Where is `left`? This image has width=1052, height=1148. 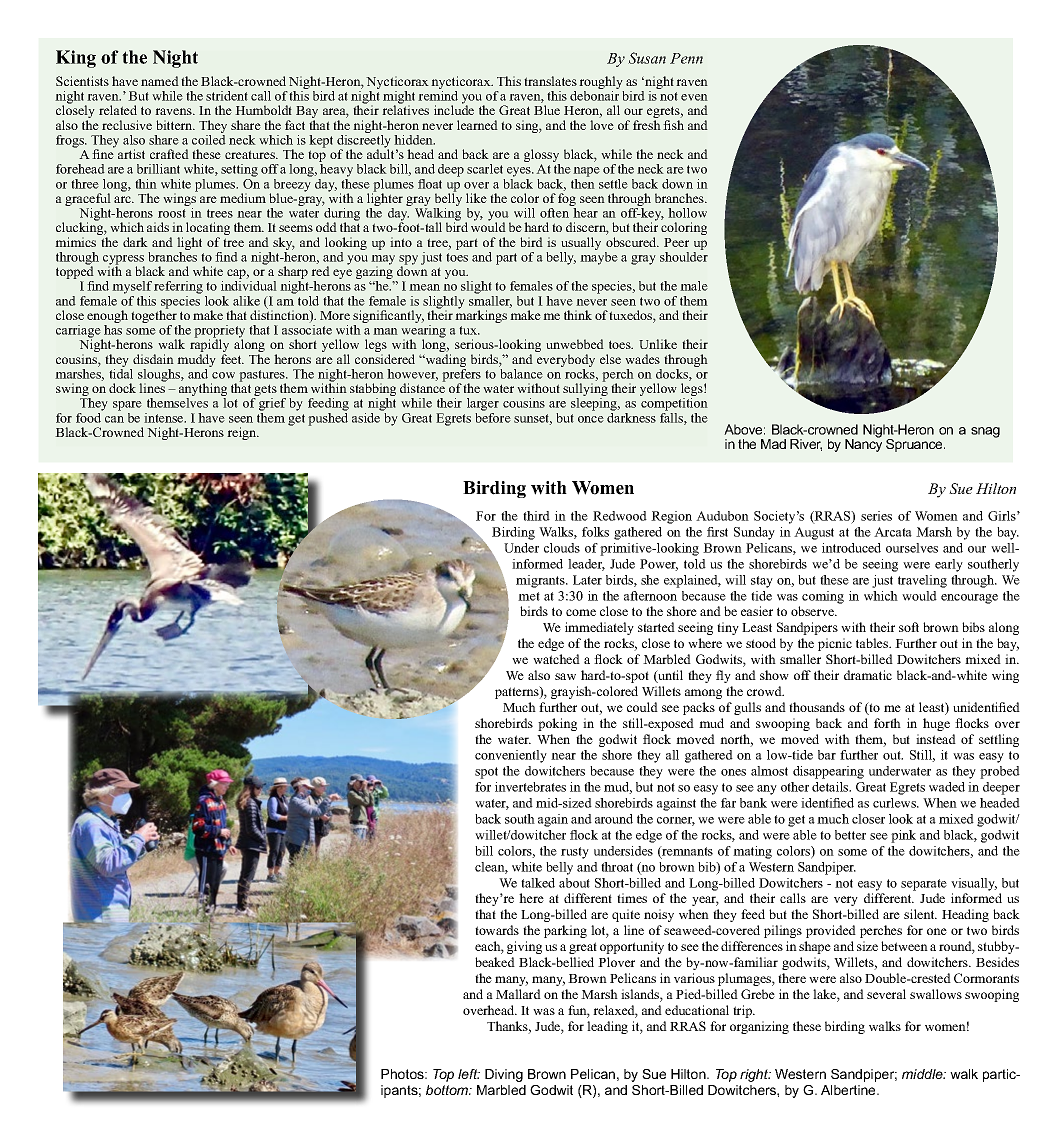
left is located at coordinates (469, 1074).
